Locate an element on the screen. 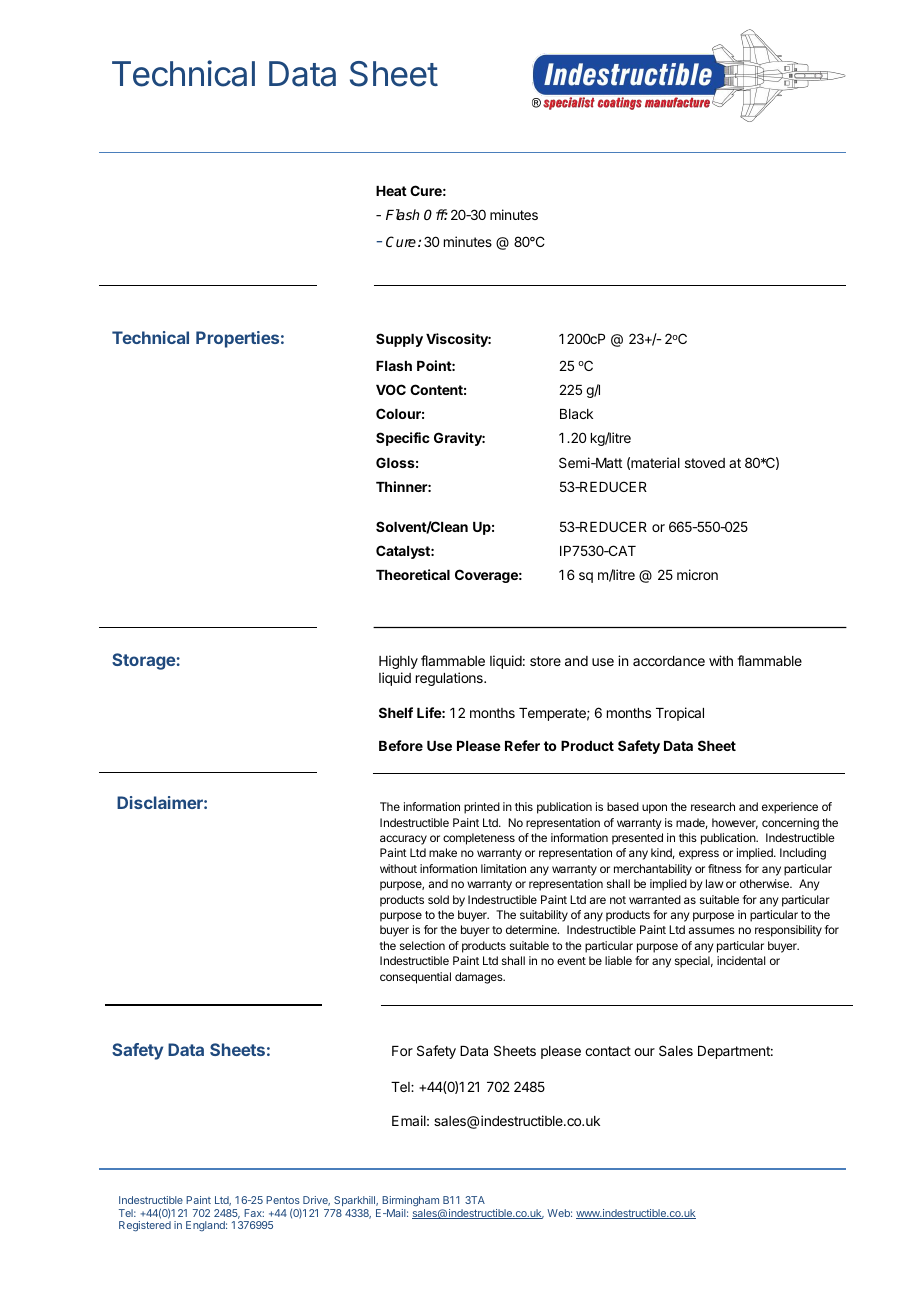 Image resolution: width=924 pixels, height=1308 pixels. Storage is located at coordinates (144, 661).
